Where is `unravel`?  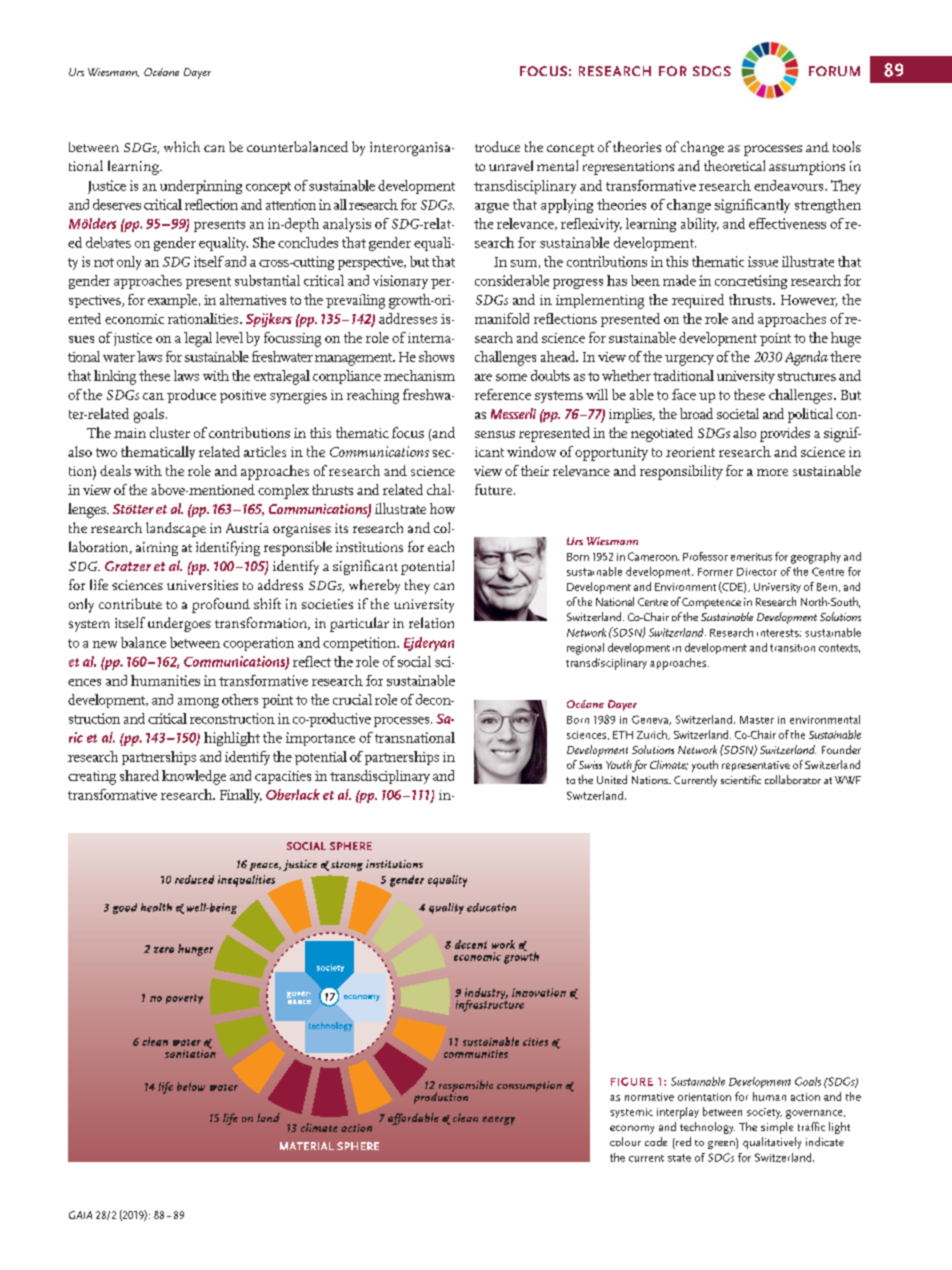 unravel is located at coordinates (511, 165).
